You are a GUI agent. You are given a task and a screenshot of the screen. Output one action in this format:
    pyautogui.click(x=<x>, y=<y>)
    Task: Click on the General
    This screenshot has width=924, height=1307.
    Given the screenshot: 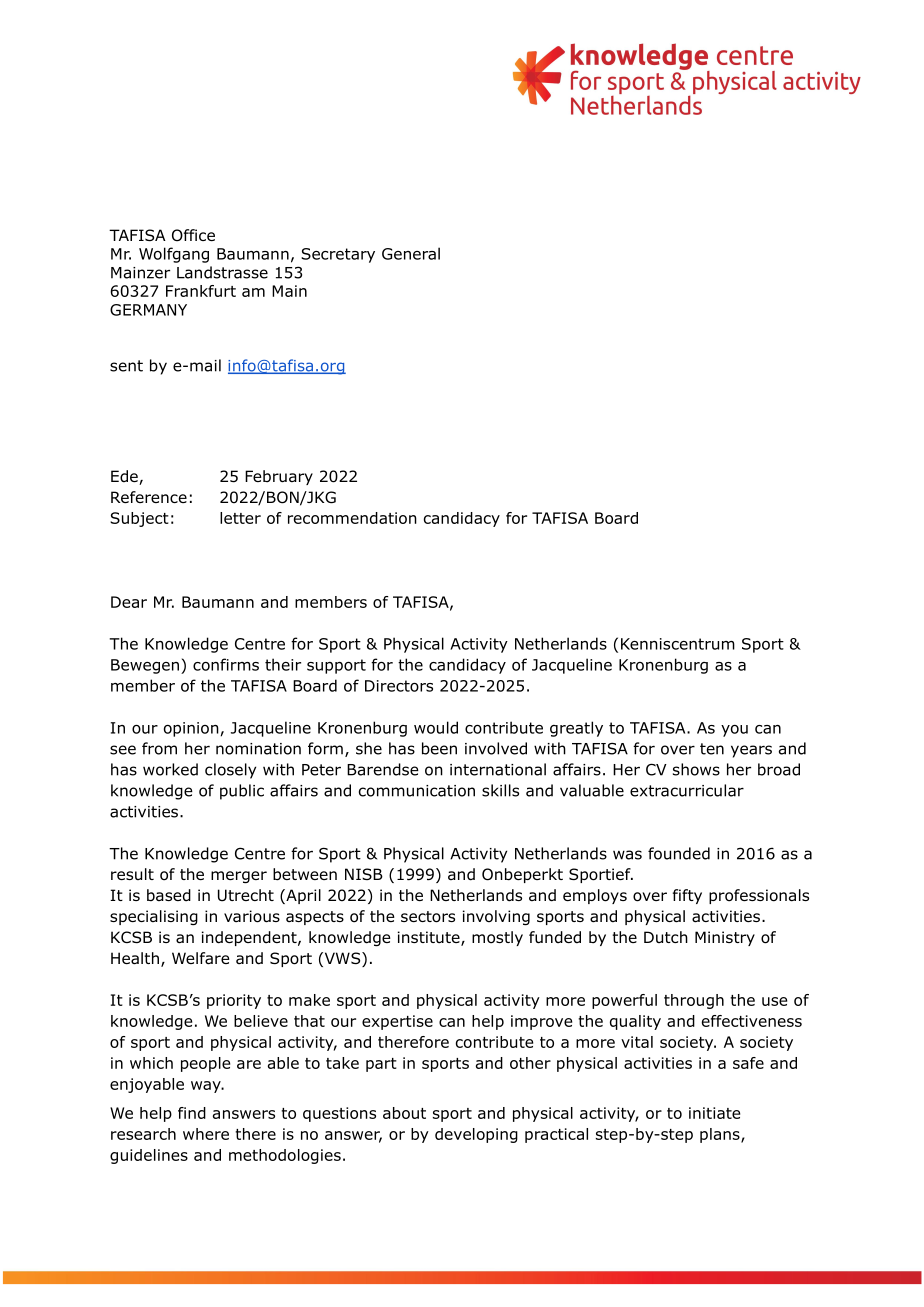 What is the action you would take?
    pyautogui.click(x=411, y=253)
